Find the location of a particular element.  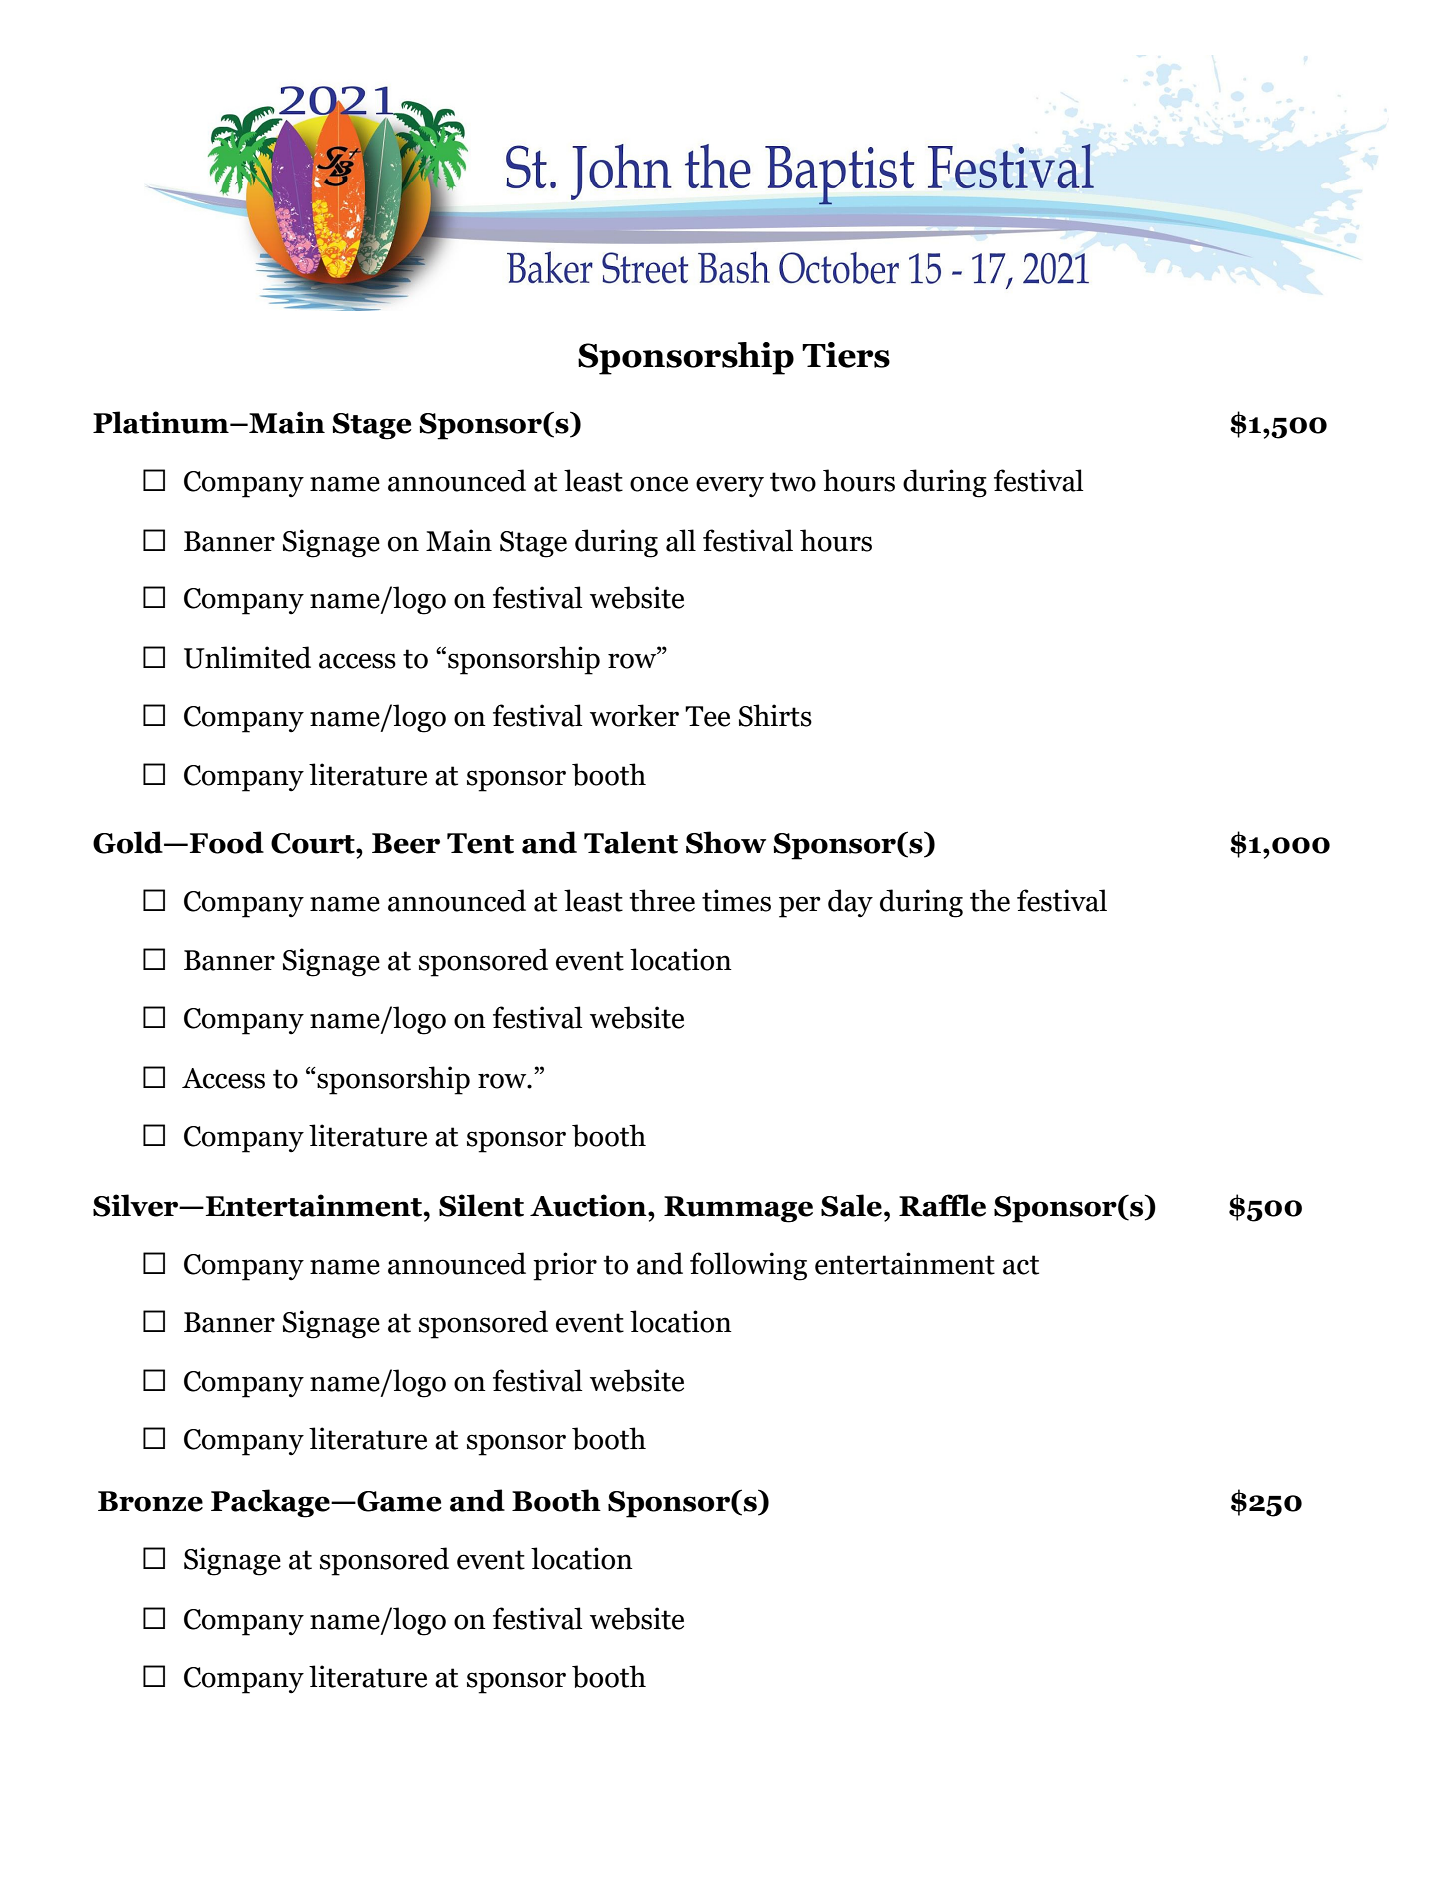

Bronze is located at coordinates (150, 1501).
